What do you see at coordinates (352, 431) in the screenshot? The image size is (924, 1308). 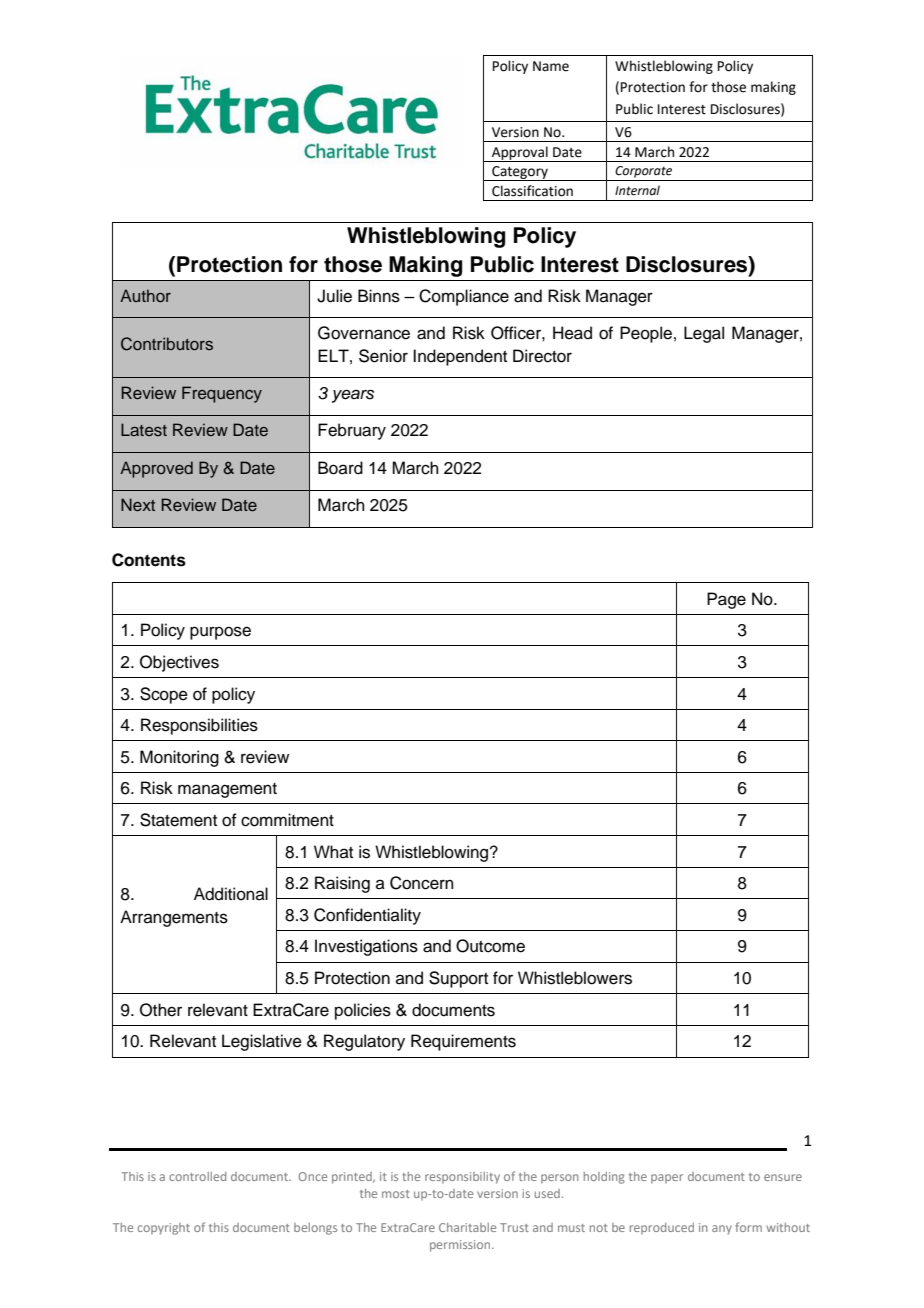 I see `February` at bounding box center [352, 431].
